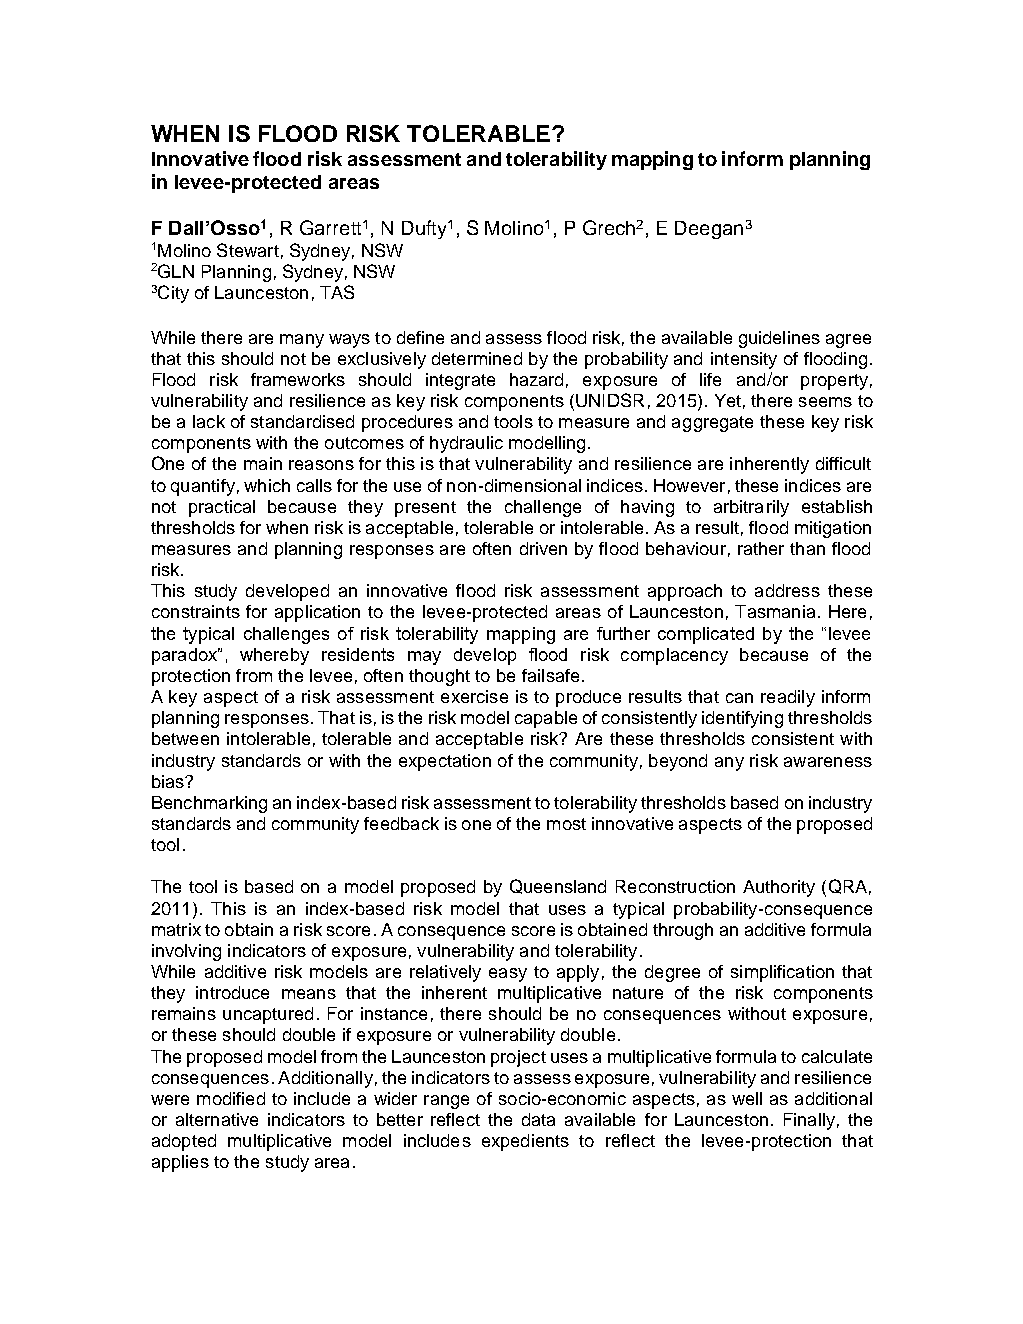 The width and height of the screenshot is (1023, 1324). Describe the element at coordinates (185, 738) in the screenshot. I see `between` at that location.
